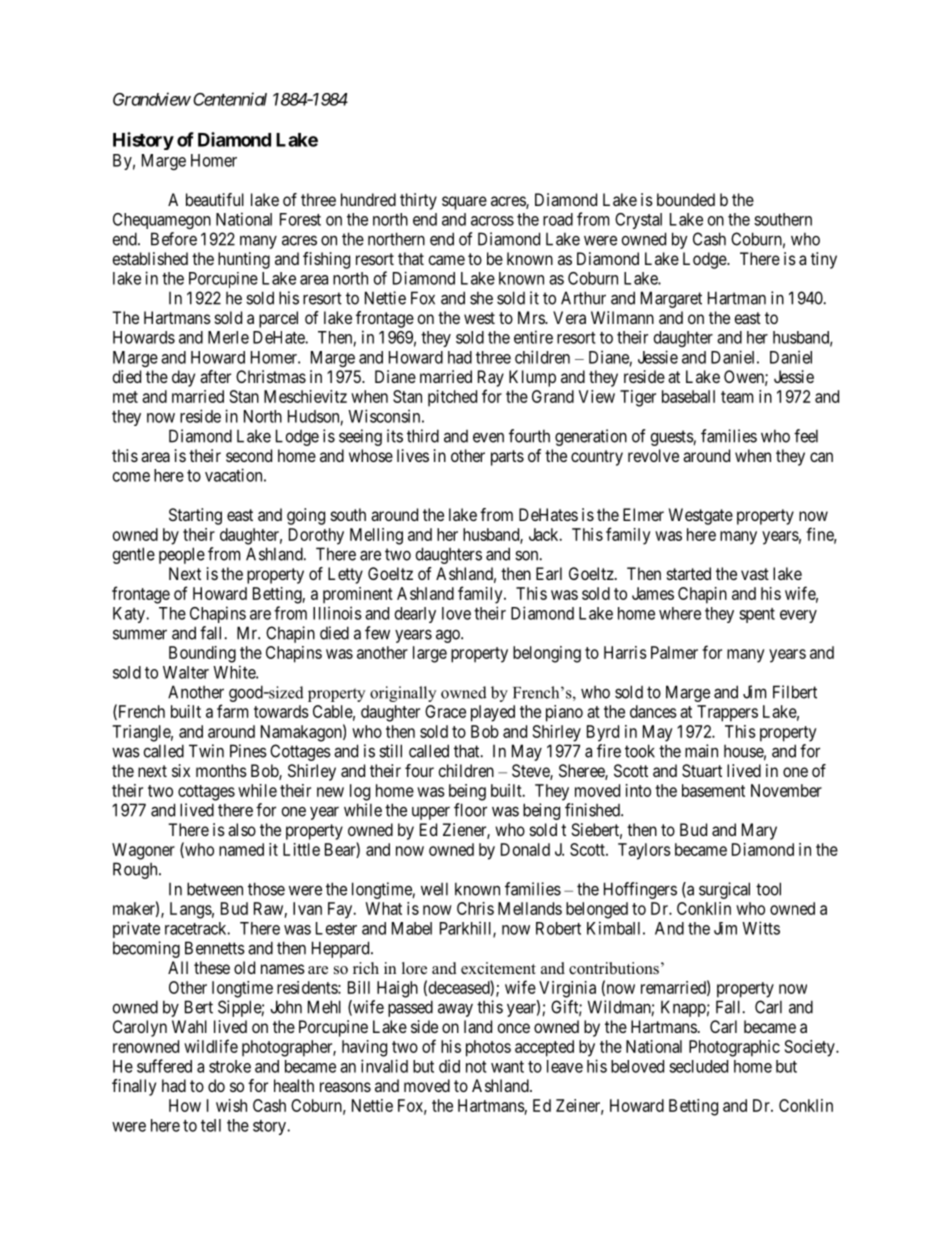 The height and width of the document is (1233, 952). I want to click on Centennial, so click(230, 99).
